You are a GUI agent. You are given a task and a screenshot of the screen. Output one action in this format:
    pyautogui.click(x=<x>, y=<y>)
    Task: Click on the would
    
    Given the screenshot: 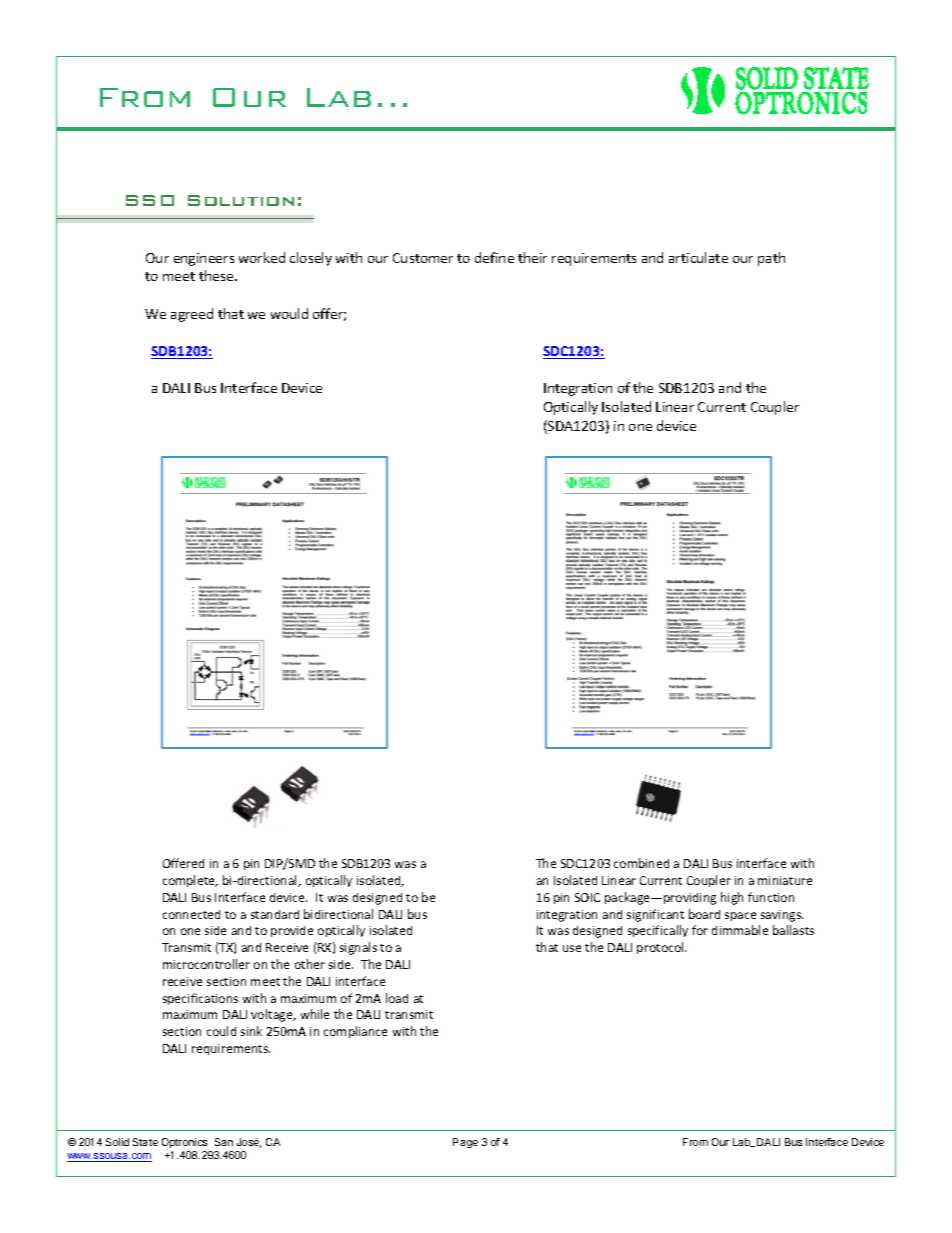 What is the action you would take?
    pyautogui.click(x=289, y=313)
